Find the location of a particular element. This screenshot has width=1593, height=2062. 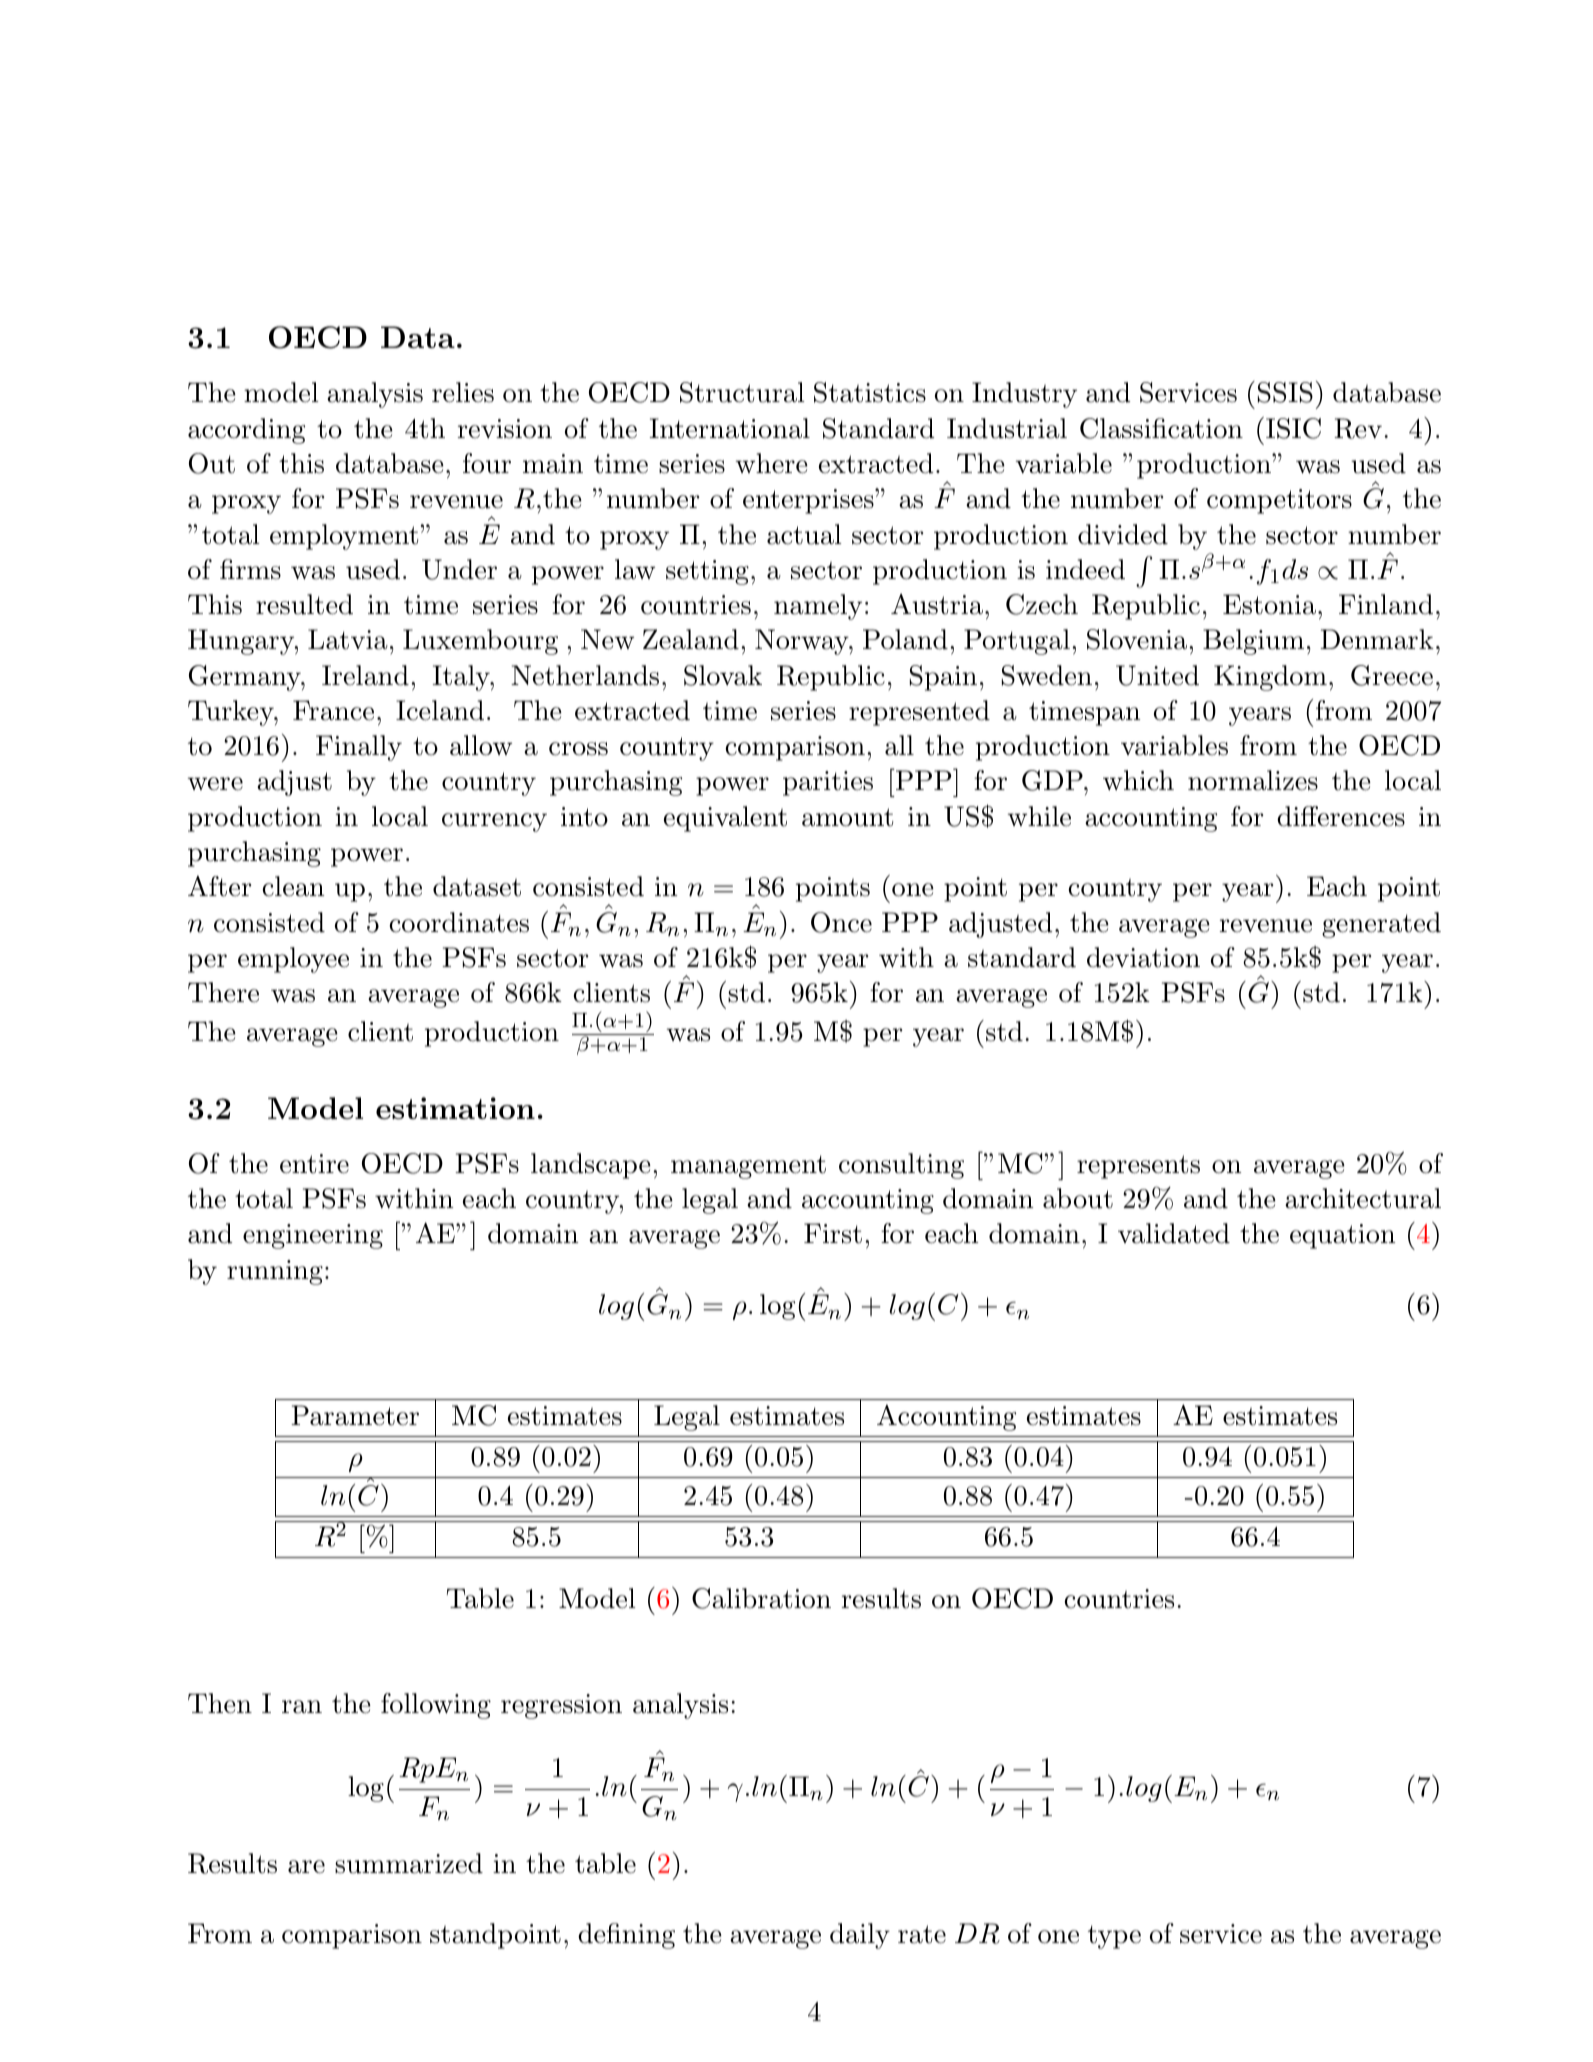

where is located at coordinates (772, 463).
